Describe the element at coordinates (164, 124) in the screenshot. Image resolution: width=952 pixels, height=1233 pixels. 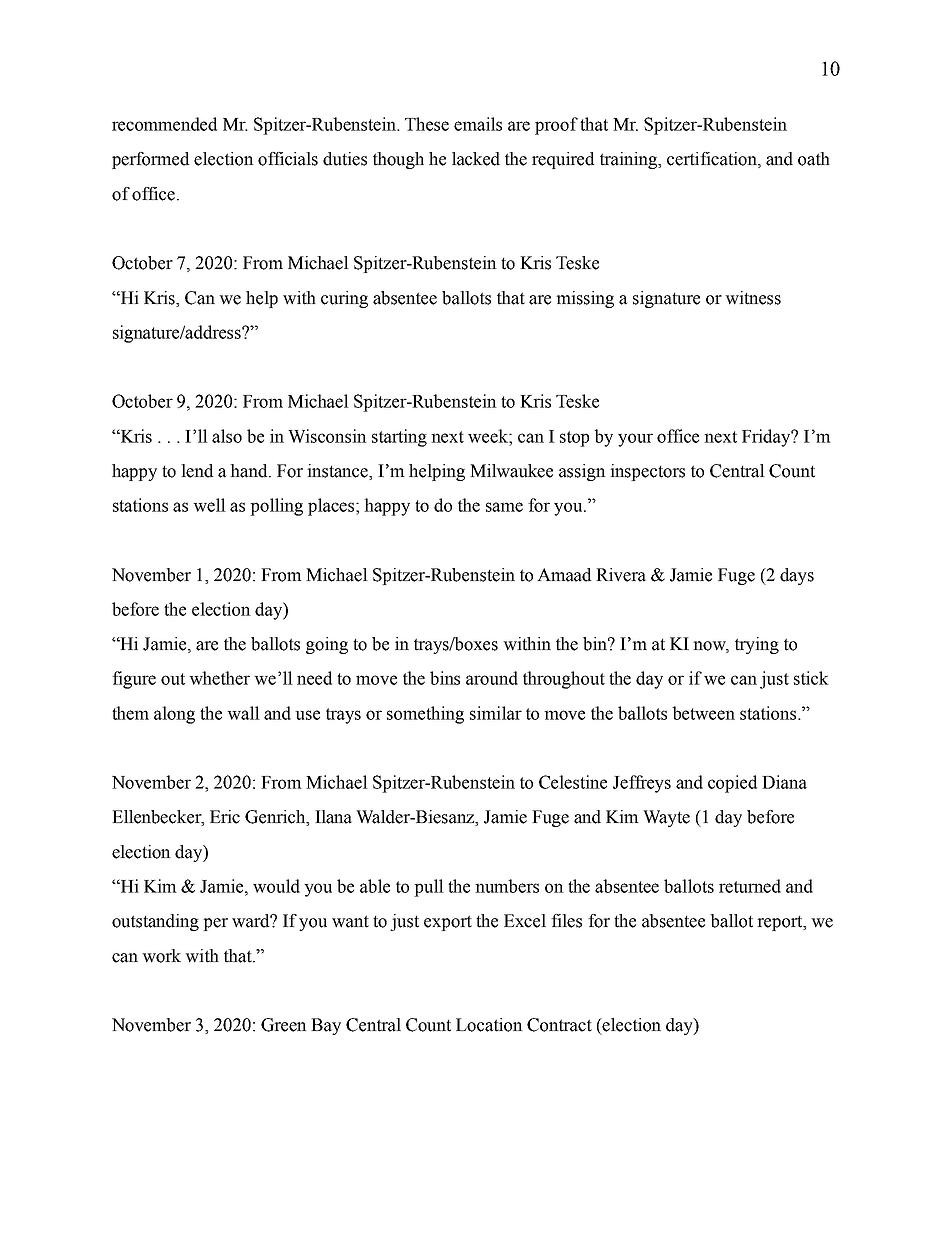
I see `recommended` at that location.
